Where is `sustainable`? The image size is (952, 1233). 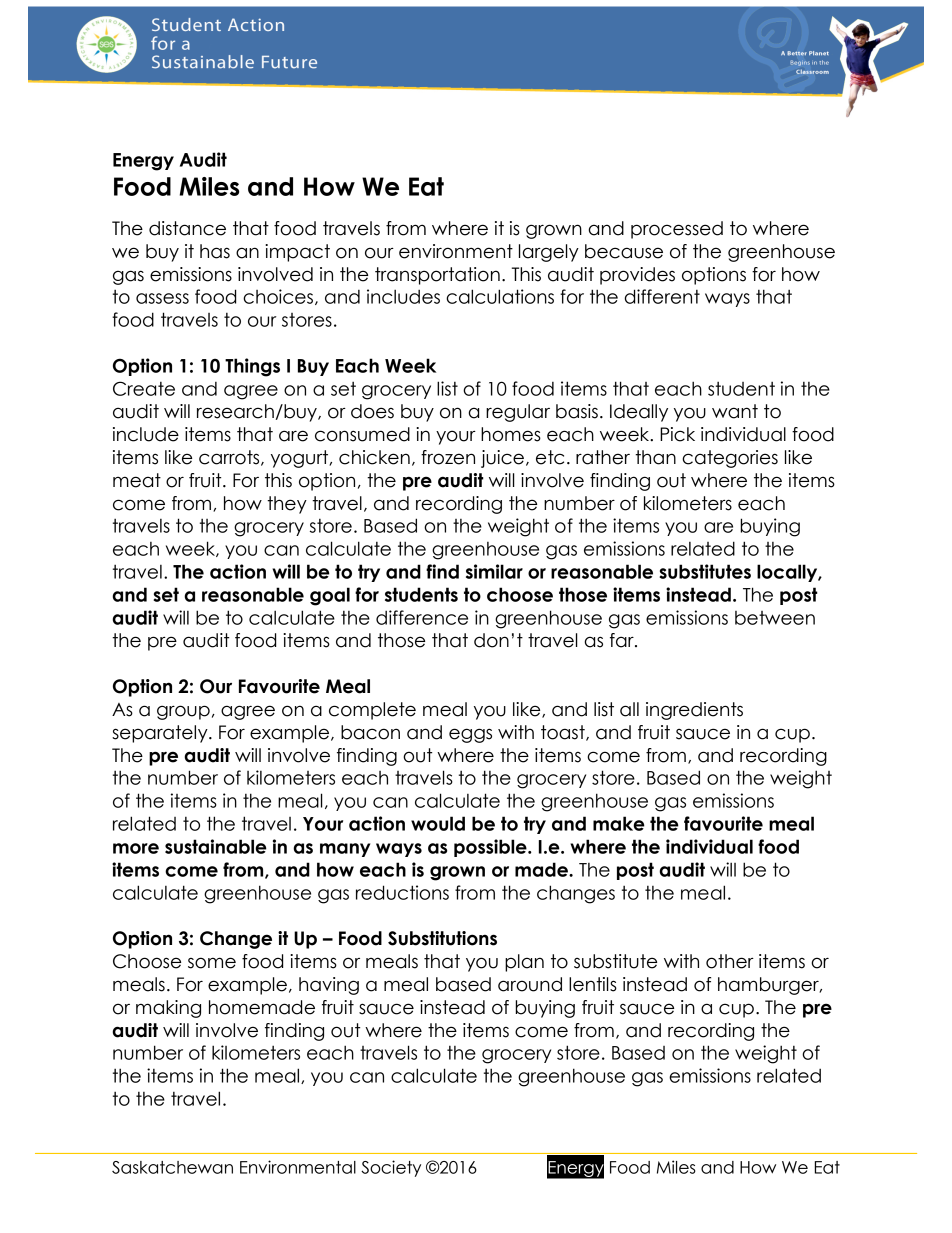
sustainable is located at coordinates (216, 846).
